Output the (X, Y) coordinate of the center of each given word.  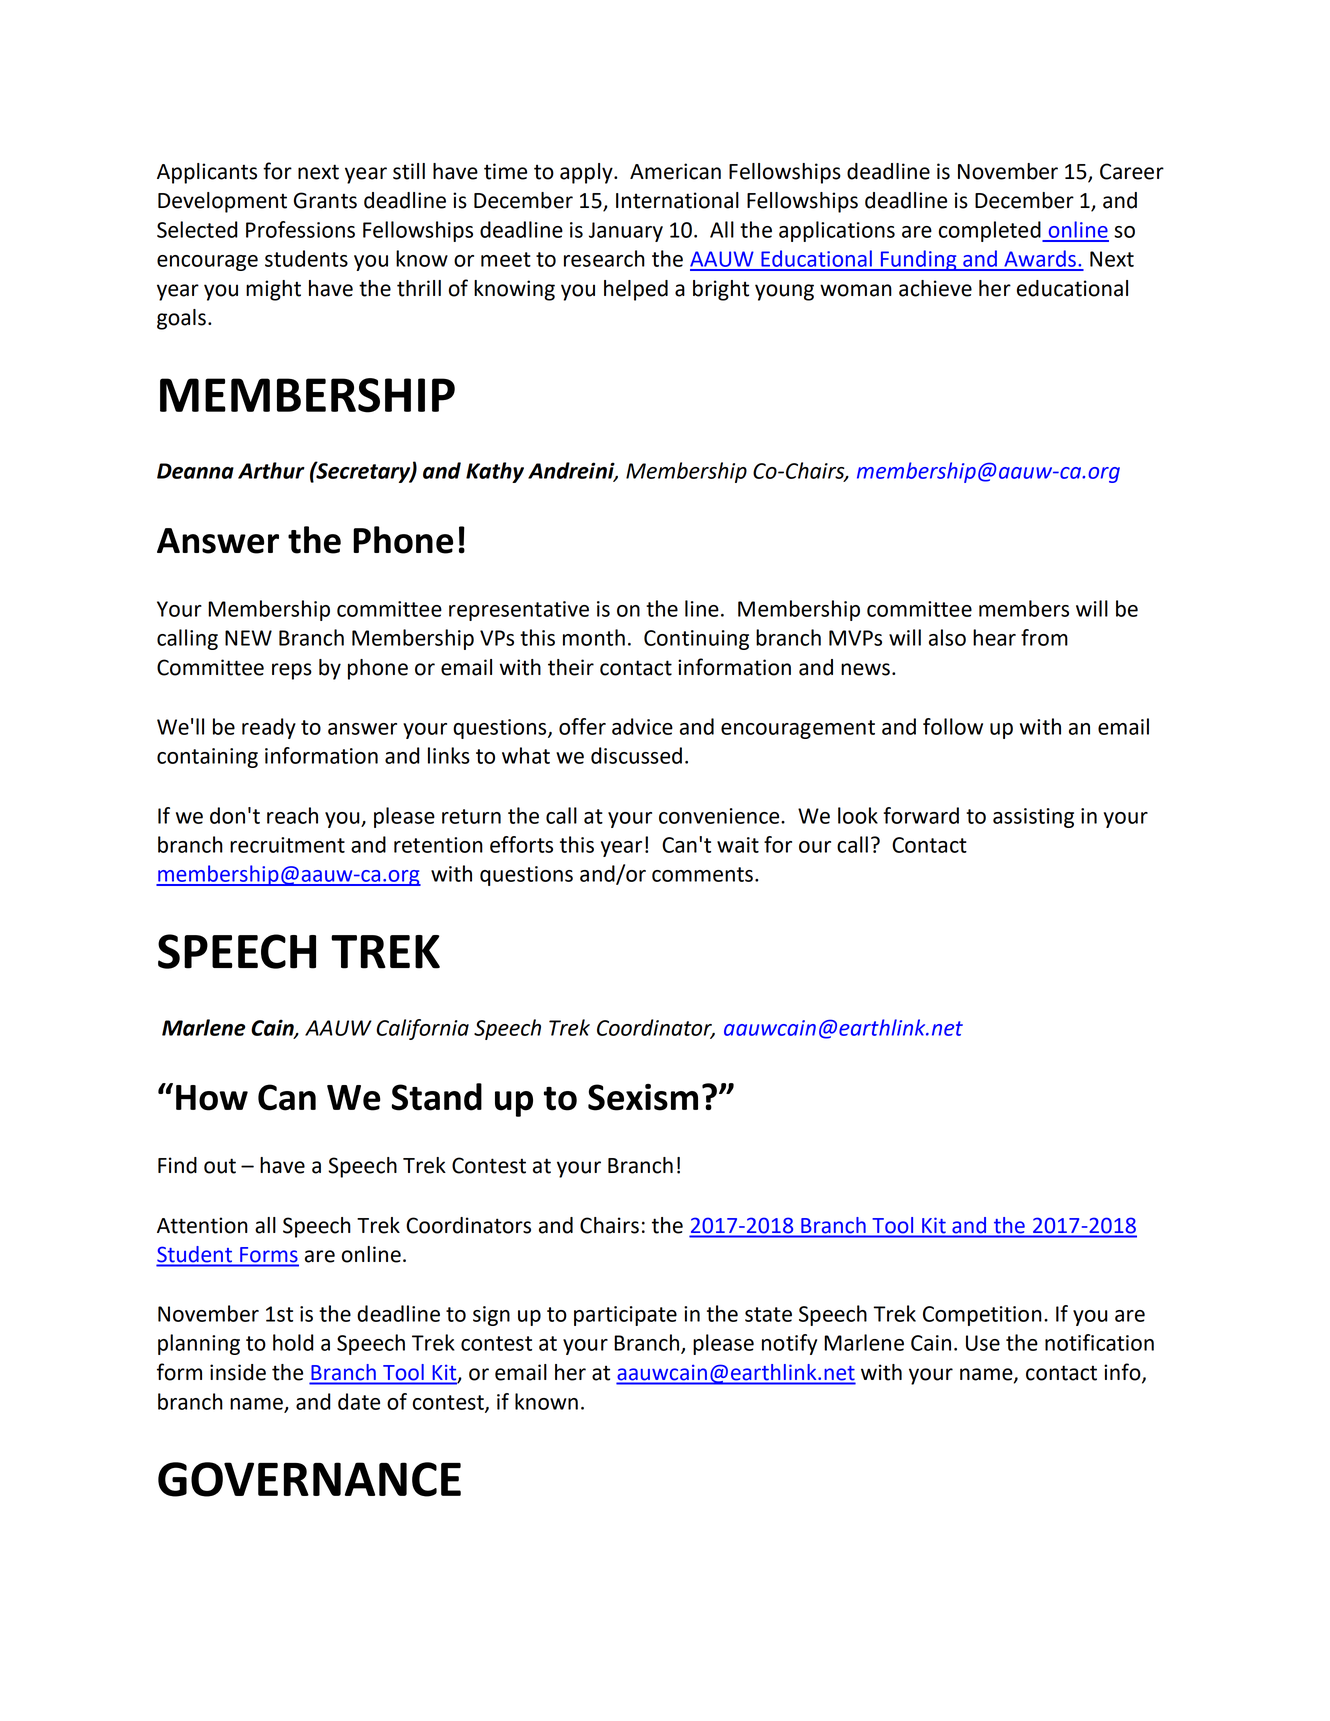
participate (625, 1316)
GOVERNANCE (309, 1479)
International (677, 200)
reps (292, 671)
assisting (1033, 818)
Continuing (696, 640)
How (212, 1098)
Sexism (643, 1097)
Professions (300, 229)
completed (991, 231)
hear (994, 637)
